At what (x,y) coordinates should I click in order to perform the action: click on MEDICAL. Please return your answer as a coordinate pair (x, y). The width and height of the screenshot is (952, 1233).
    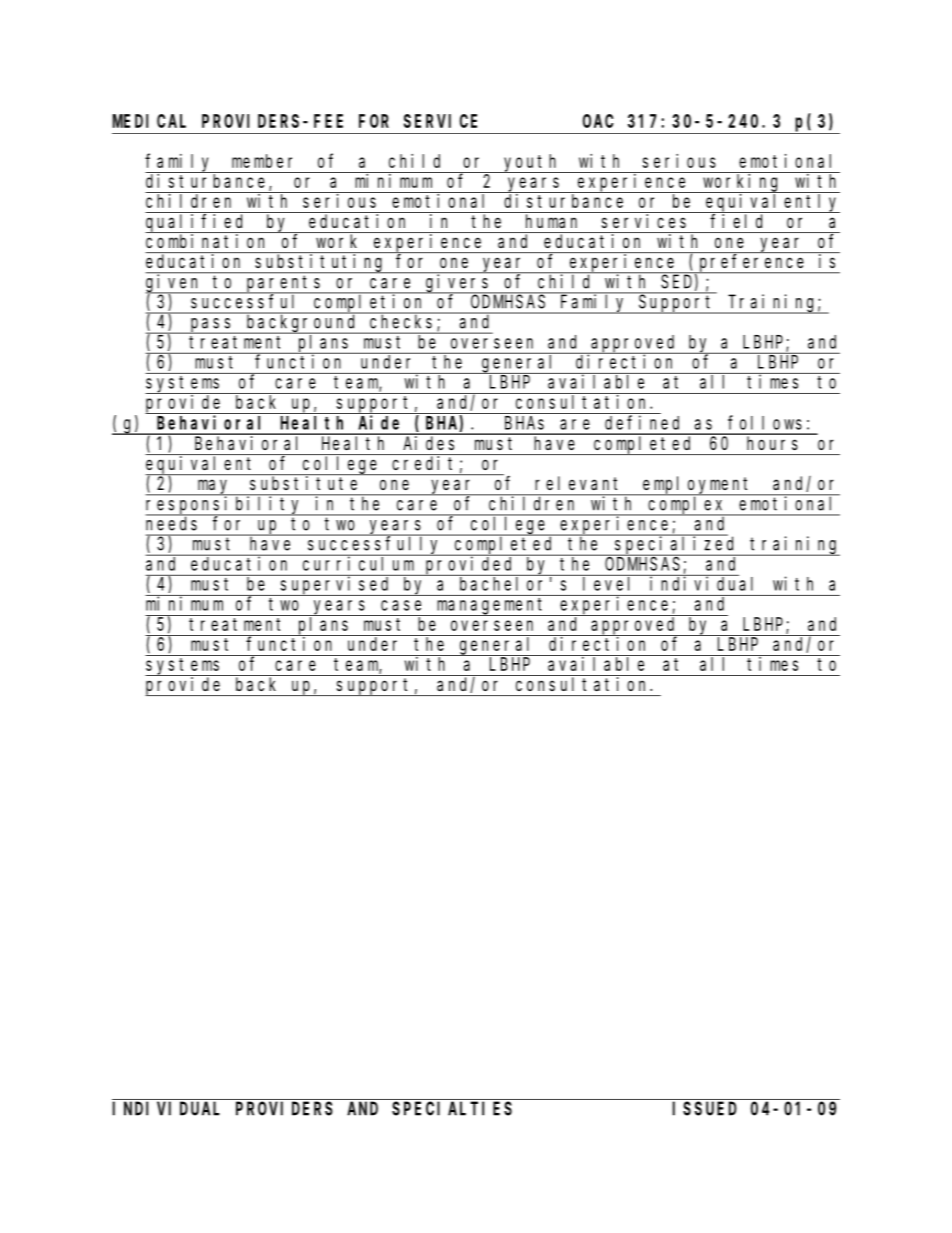
    Looking at the image, I should click on (149, 121).
